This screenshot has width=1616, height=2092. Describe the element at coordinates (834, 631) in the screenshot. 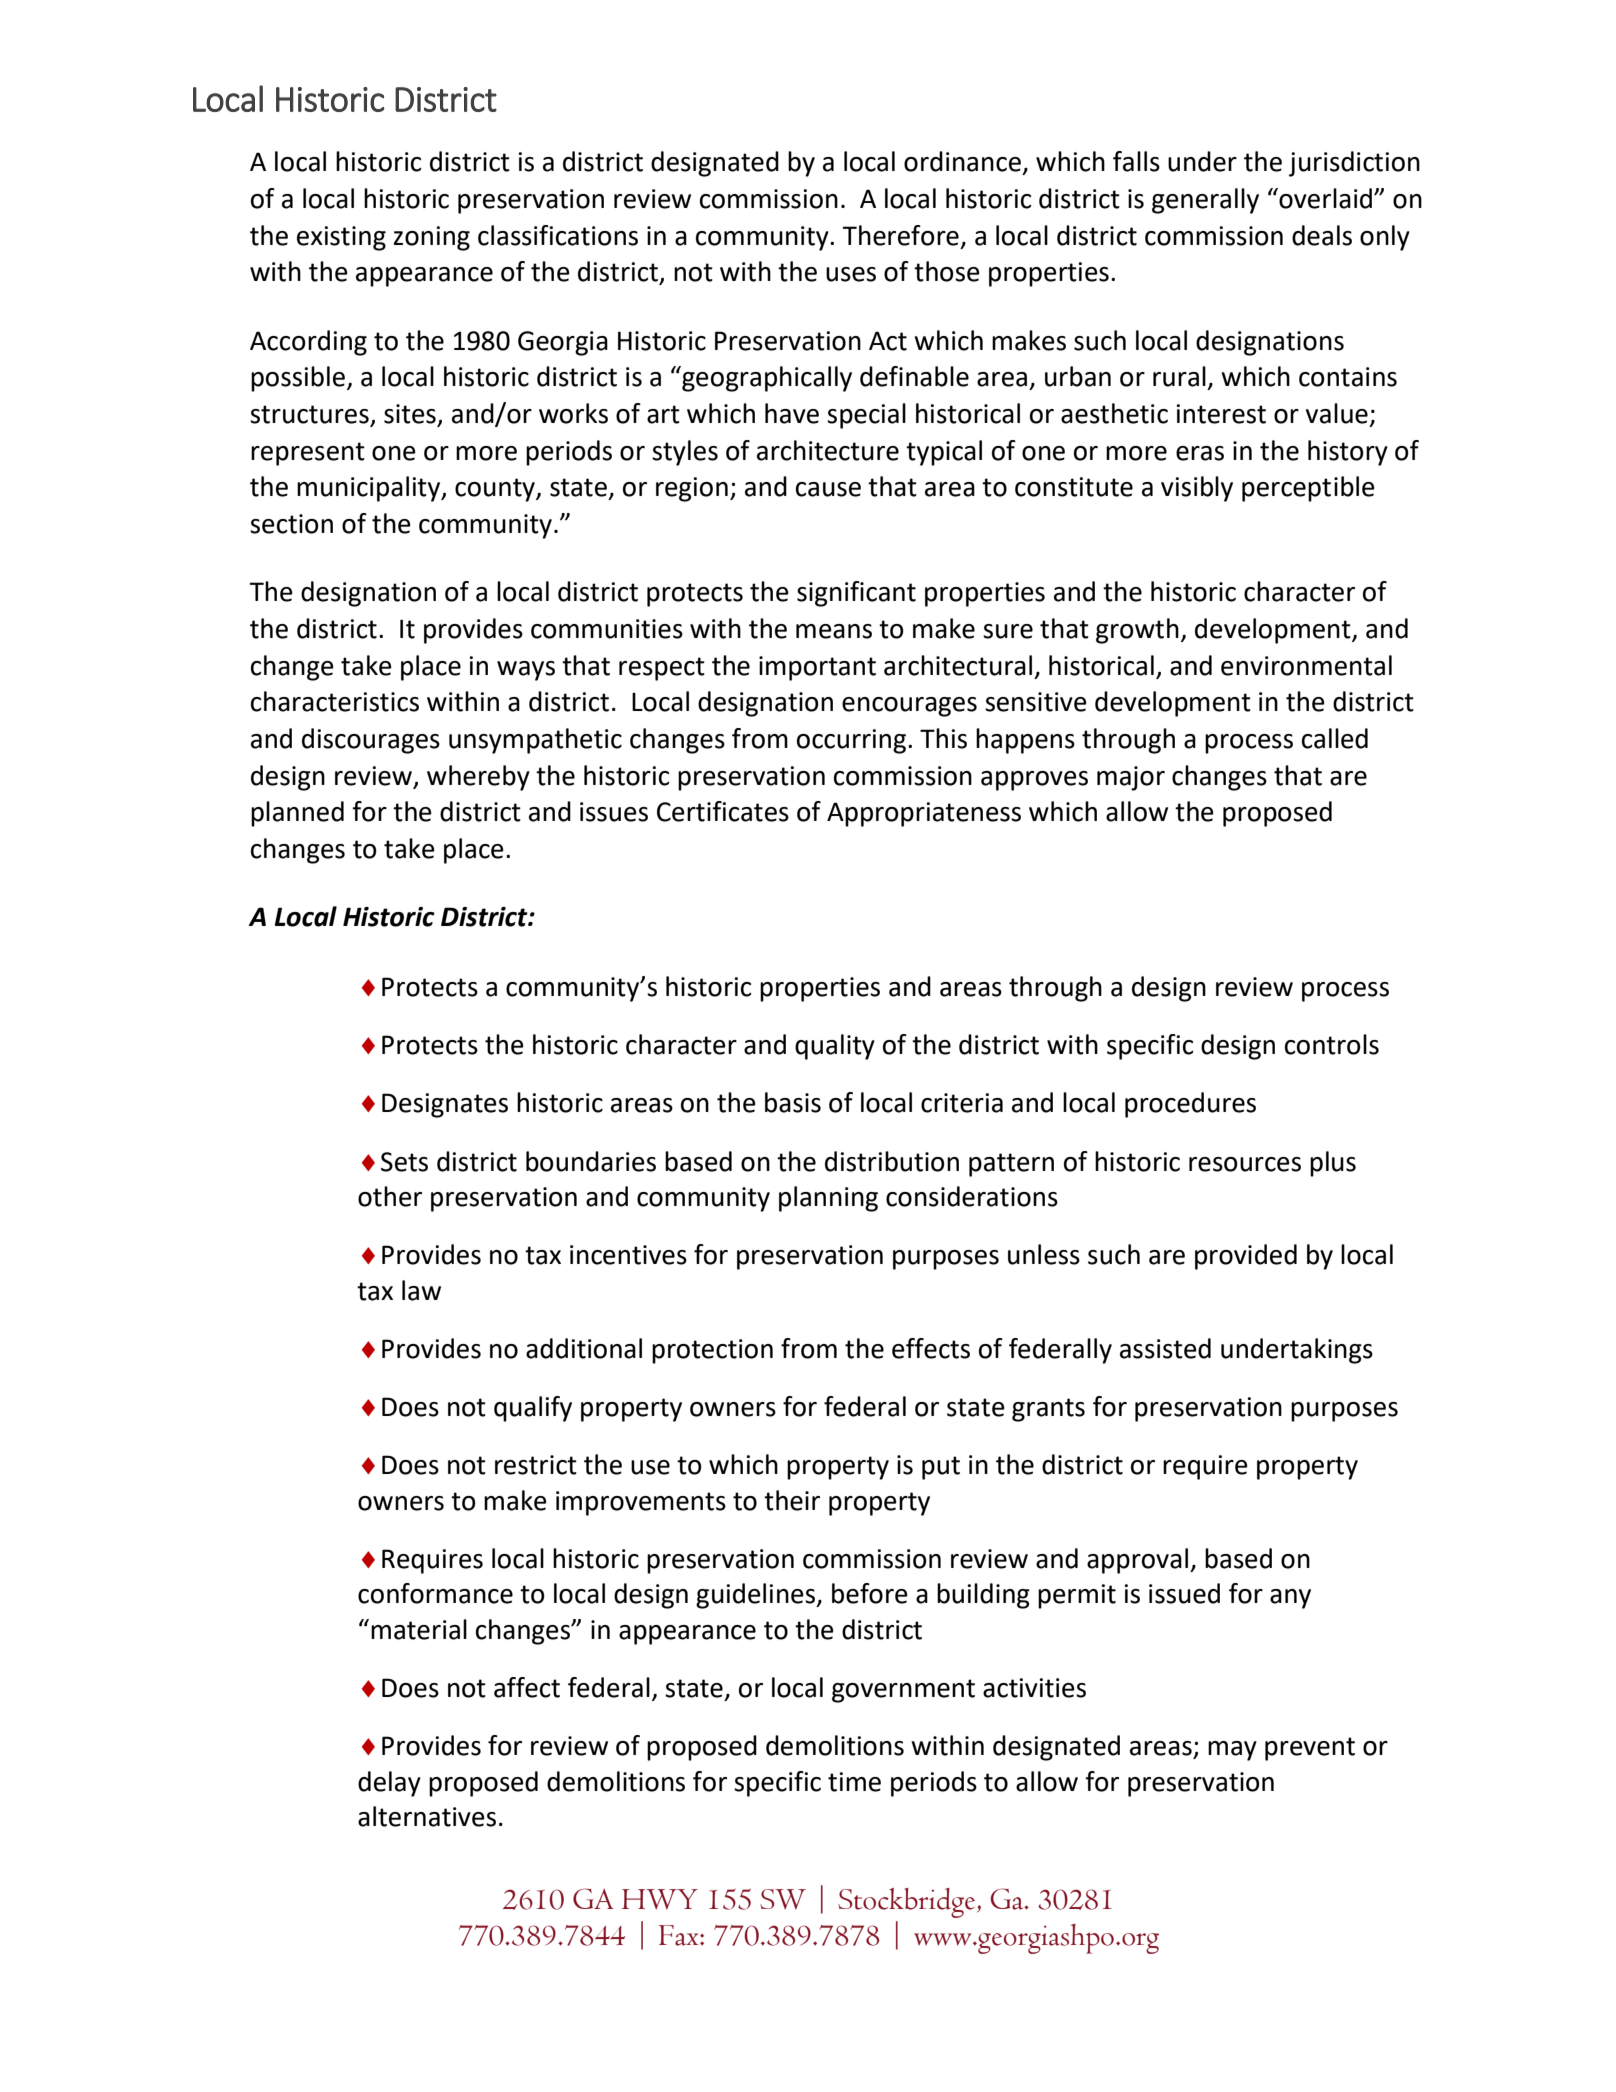

I see `means` at that location.
